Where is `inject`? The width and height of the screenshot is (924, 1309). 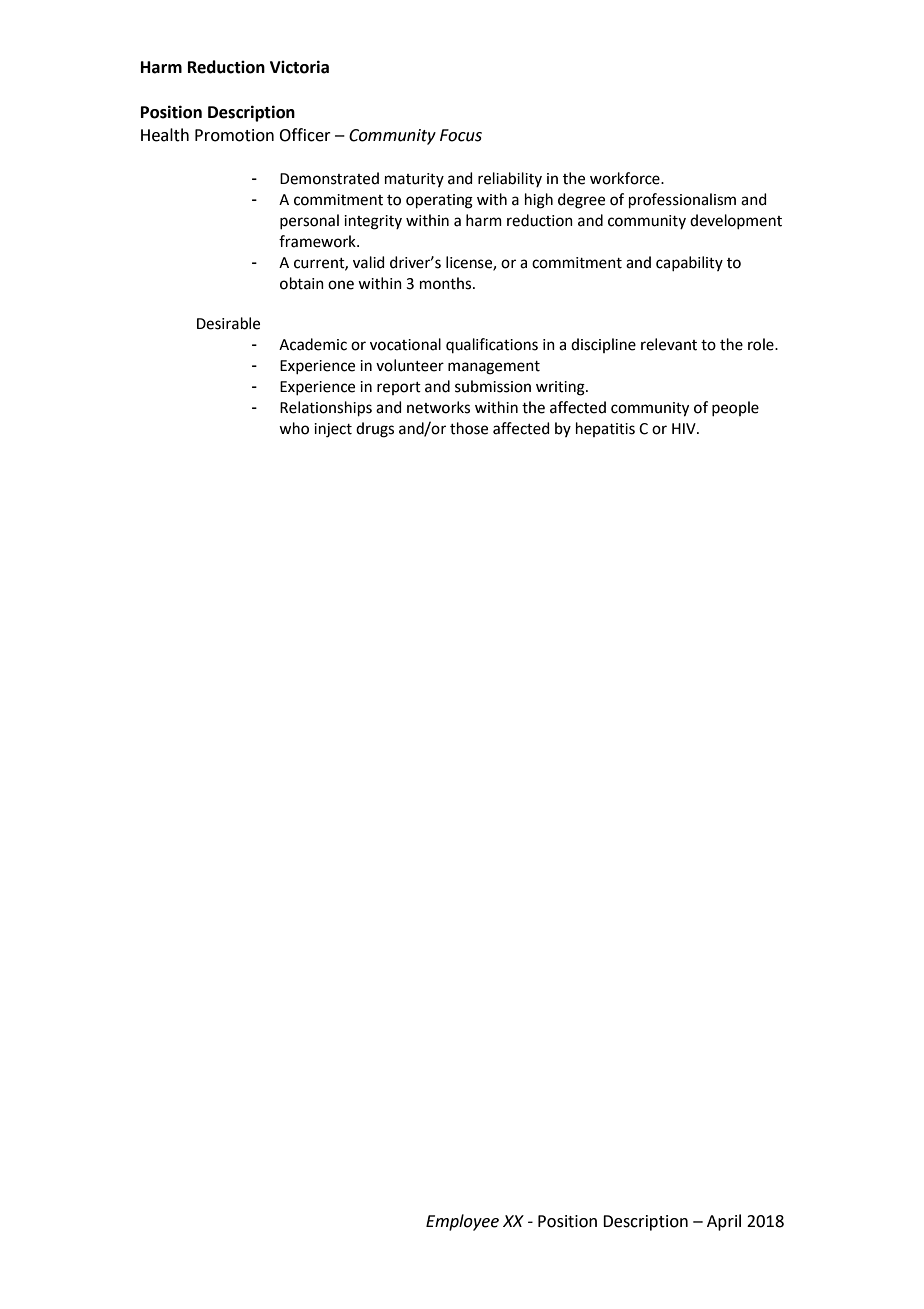 inject is located at coordinates (333, 430).
